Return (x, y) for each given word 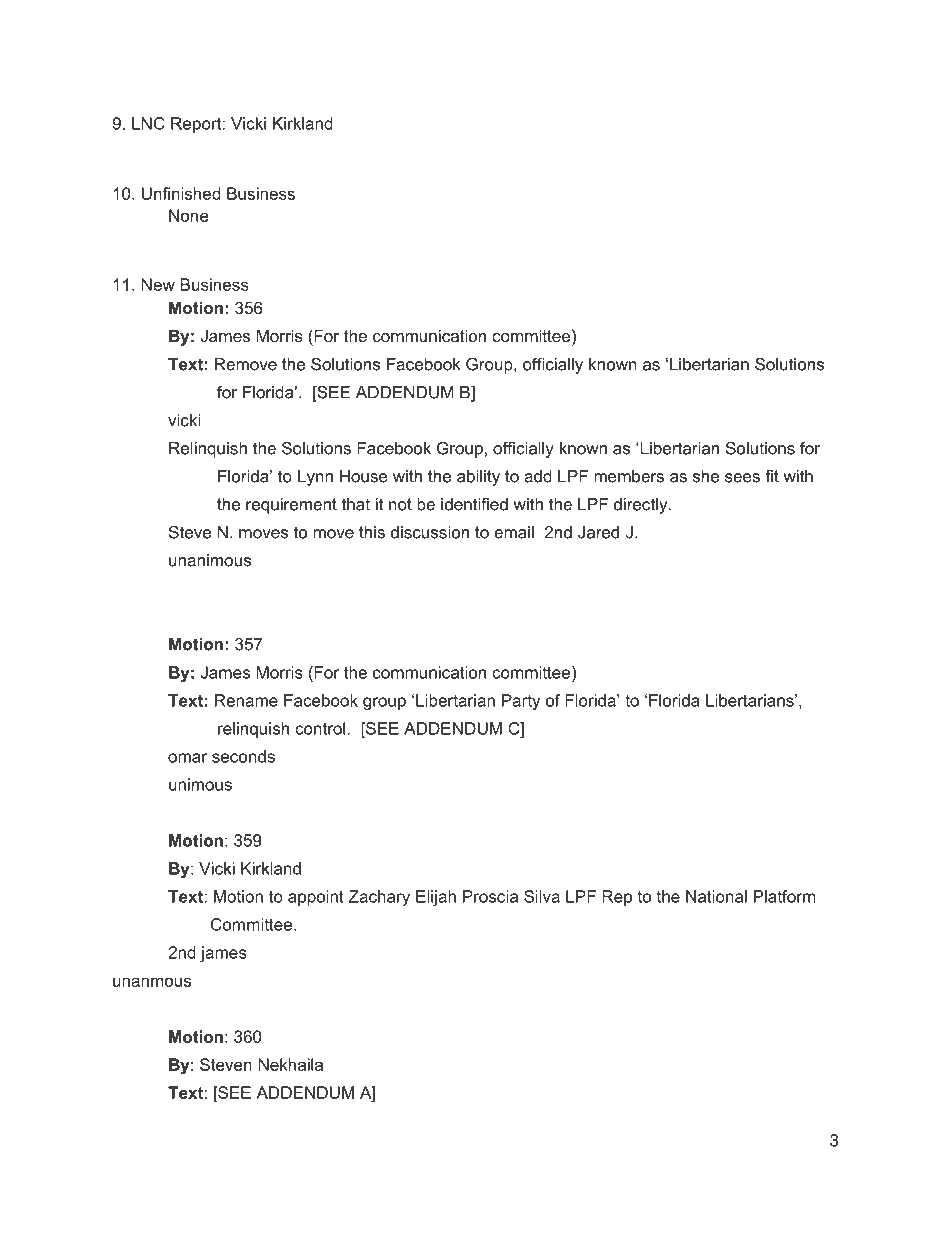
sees (742, 478)
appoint (316, 898)
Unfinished (181, 193)
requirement (291, 506)
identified (474, 504)
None (189, 215)
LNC (148, 123)
